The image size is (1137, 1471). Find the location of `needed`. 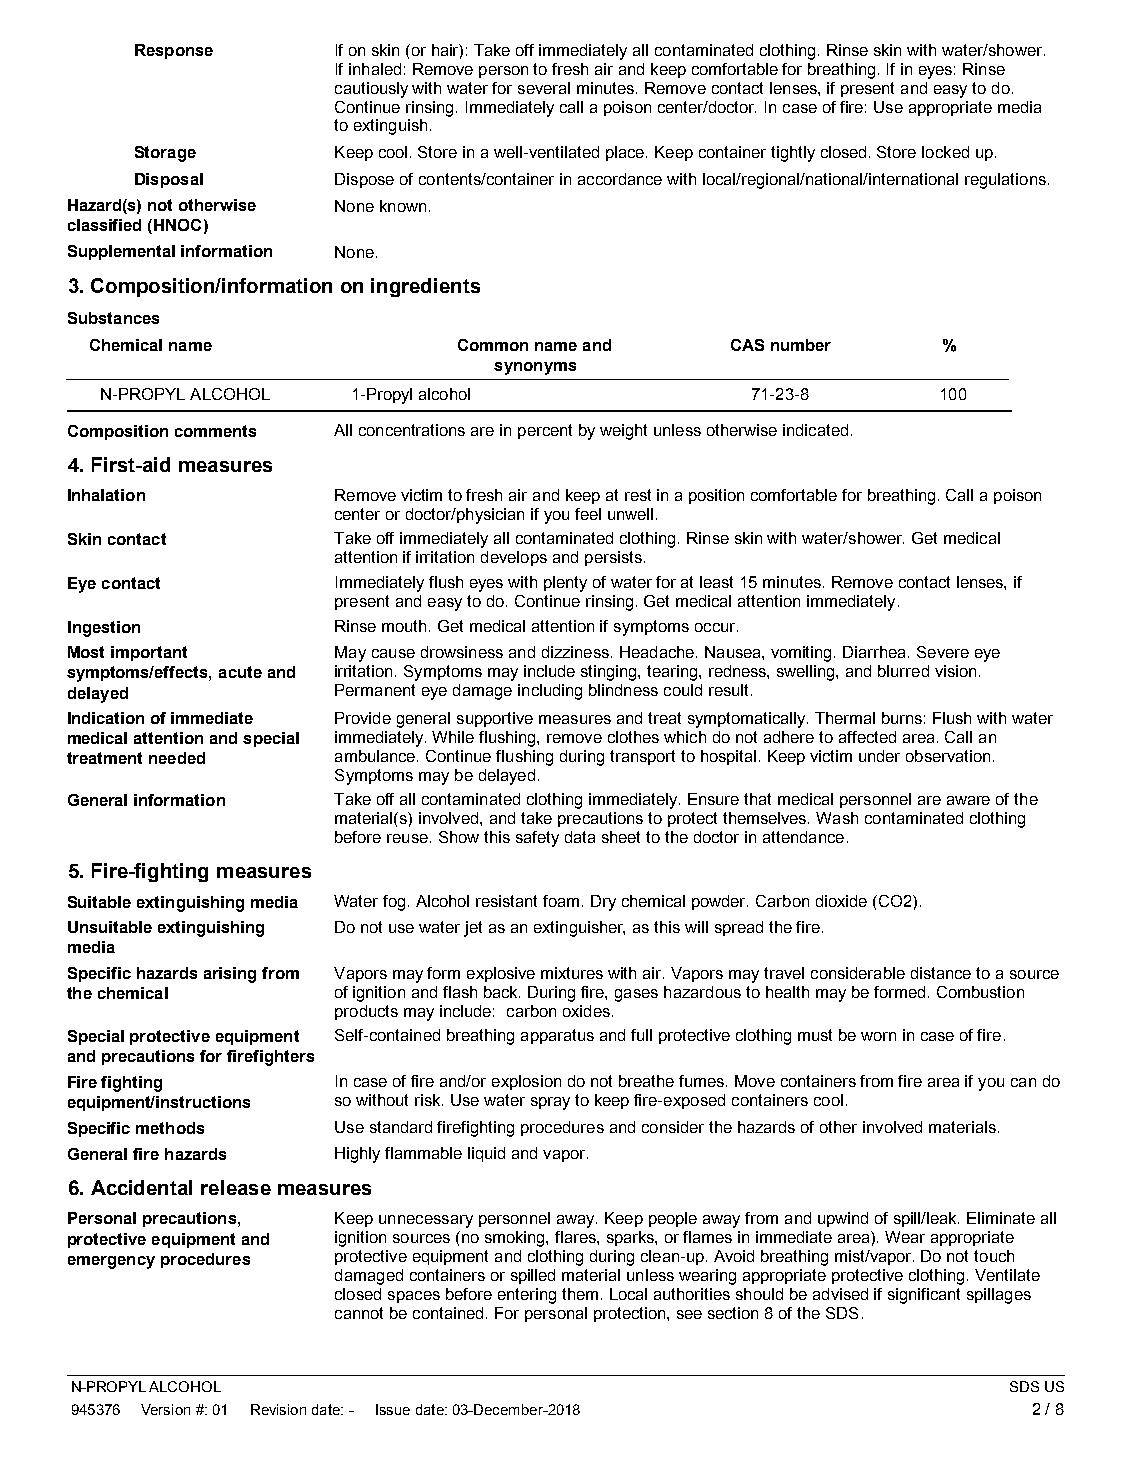

needed is located at coordinates (177, 758).
